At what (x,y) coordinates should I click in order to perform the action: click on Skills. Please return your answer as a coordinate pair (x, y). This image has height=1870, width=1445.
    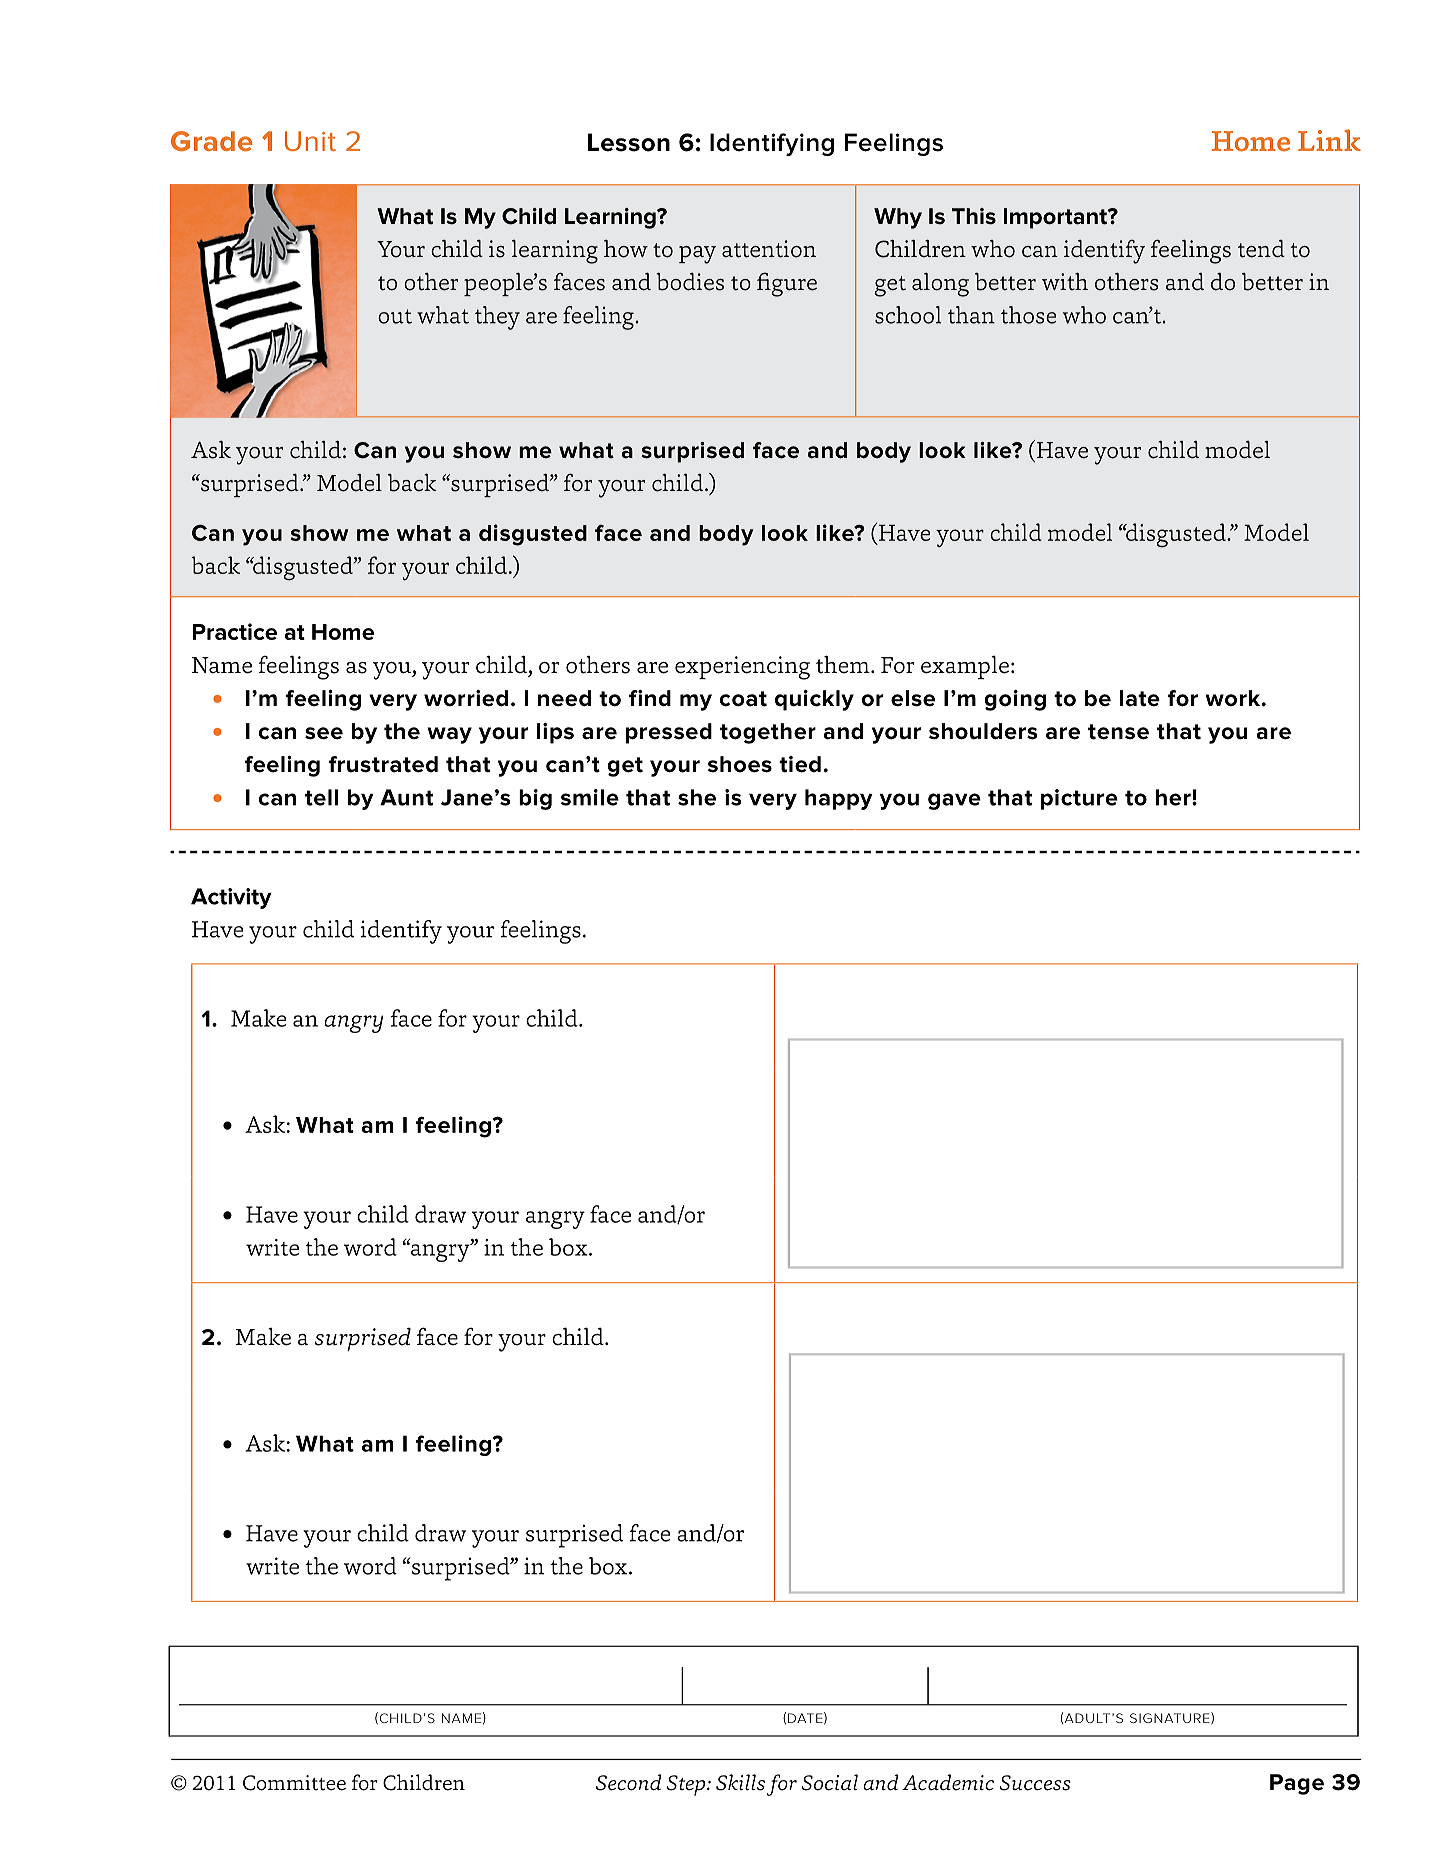
    Looking at the image, I should click on (740, 1782).
